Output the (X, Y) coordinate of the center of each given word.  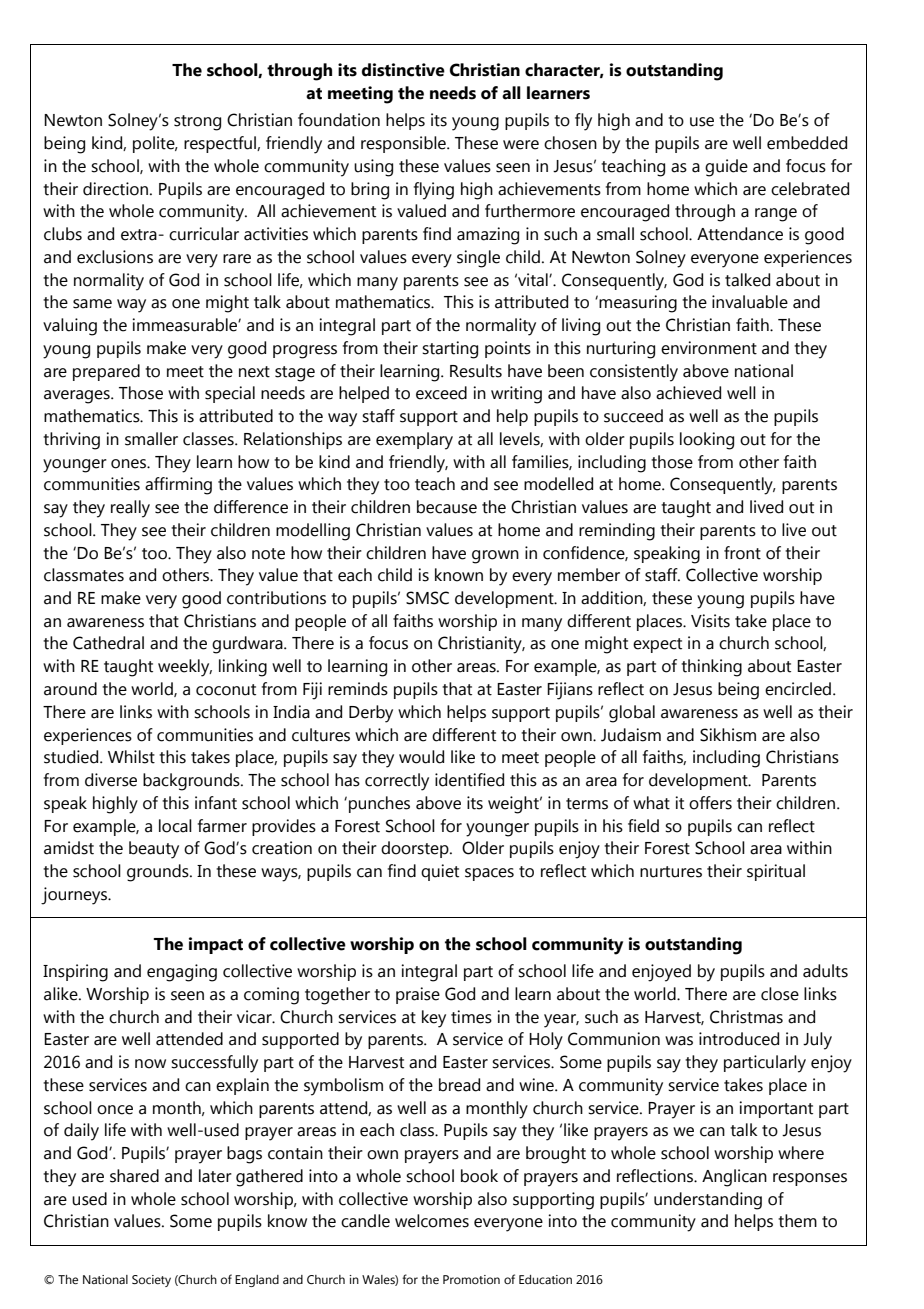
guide (726, 168)
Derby (371, 714)
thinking (711, 668)
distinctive (403, 70)
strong (197, 123)
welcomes (432, 1221)
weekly (185, 668)
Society (151, 1281)
